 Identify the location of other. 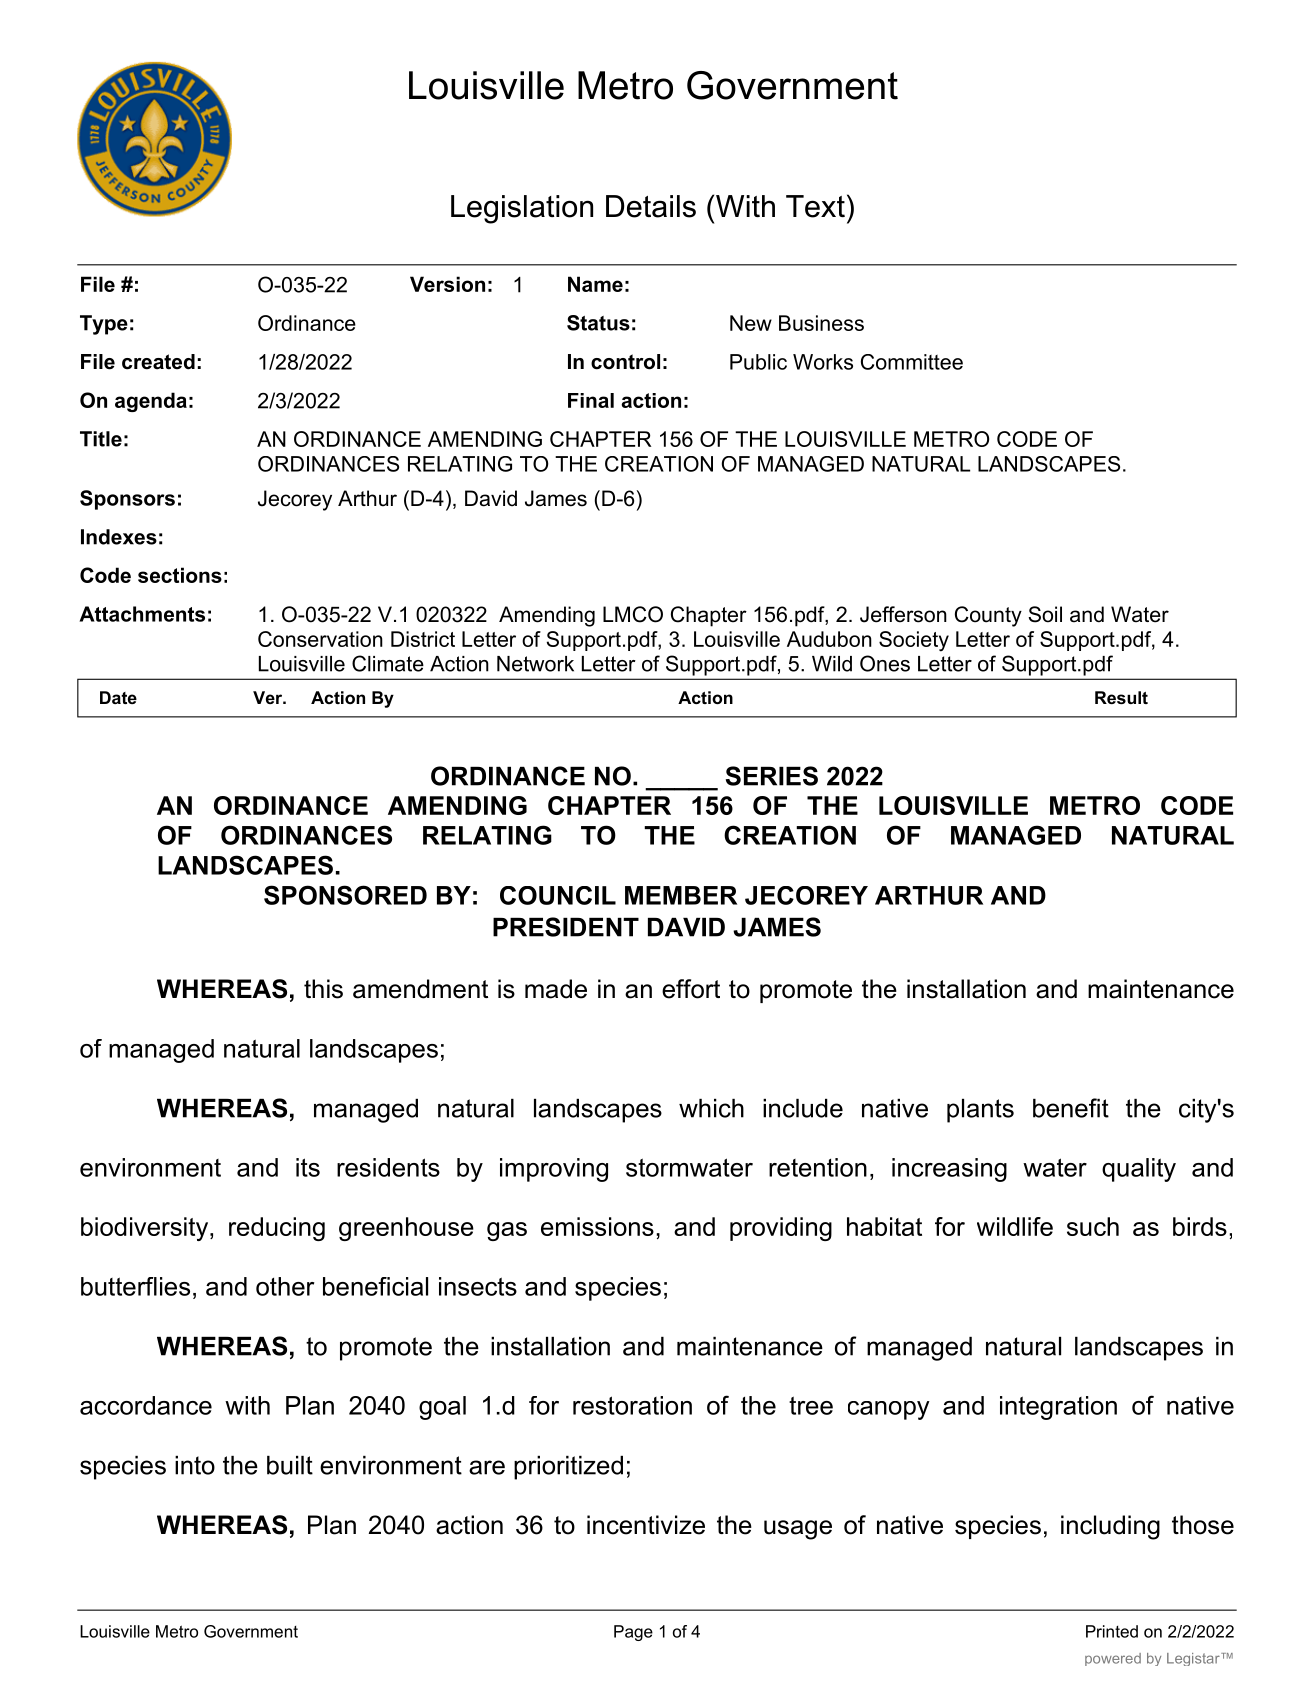
(285, 1286).
